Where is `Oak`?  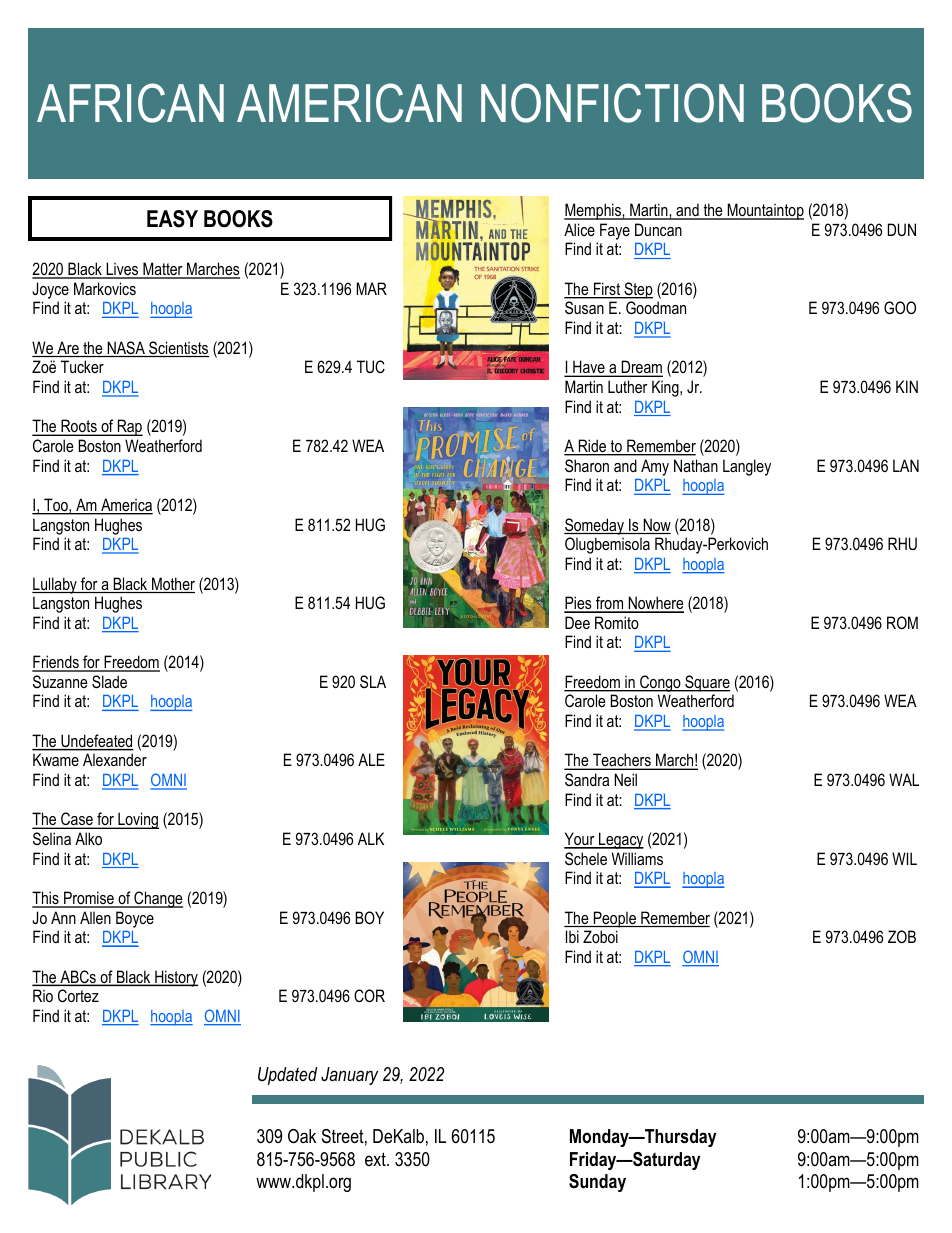
Oak is located at coordinates (302, 1136).
